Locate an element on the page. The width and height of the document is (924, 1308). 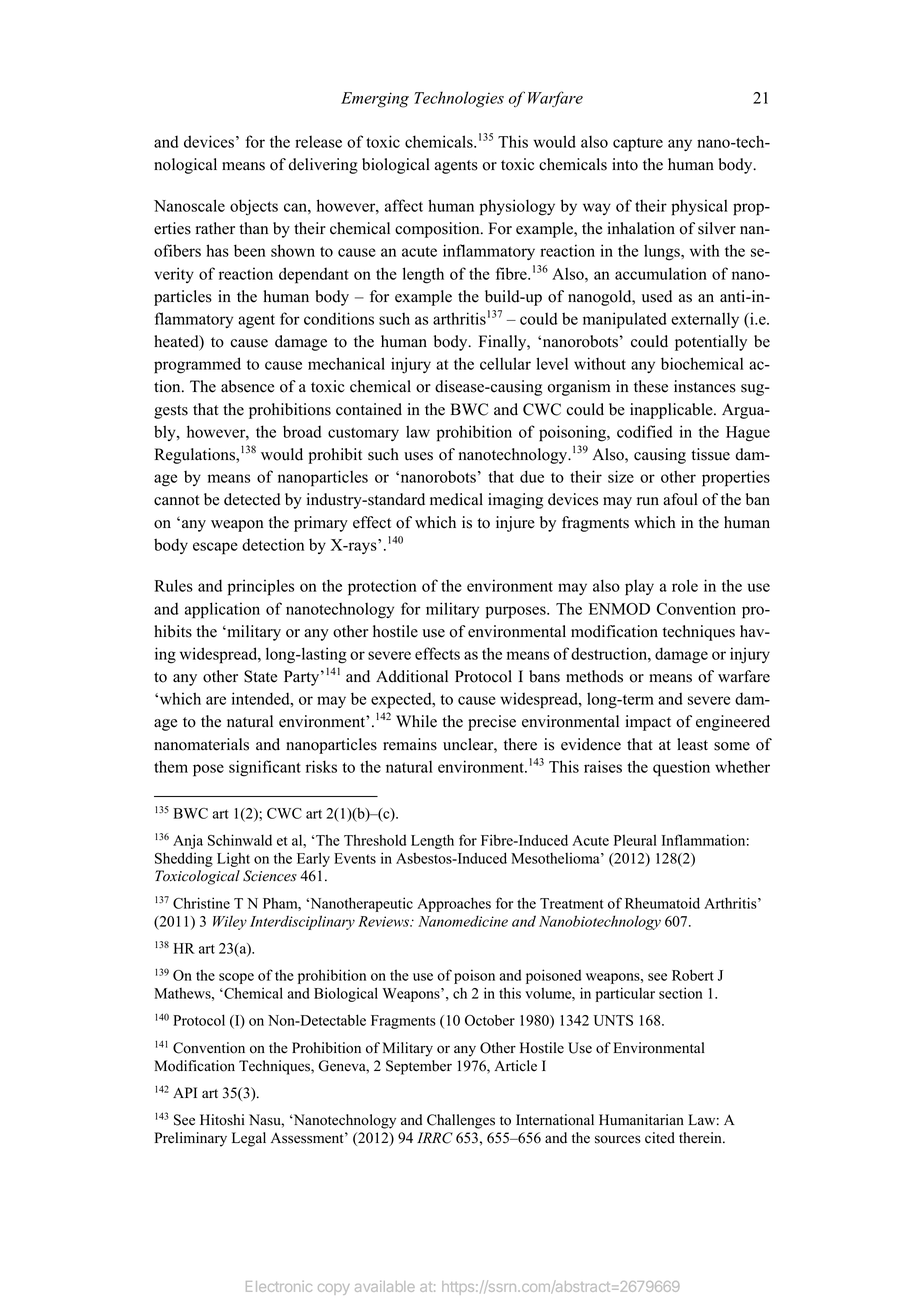
principles is located at coordinates (261, 587).
